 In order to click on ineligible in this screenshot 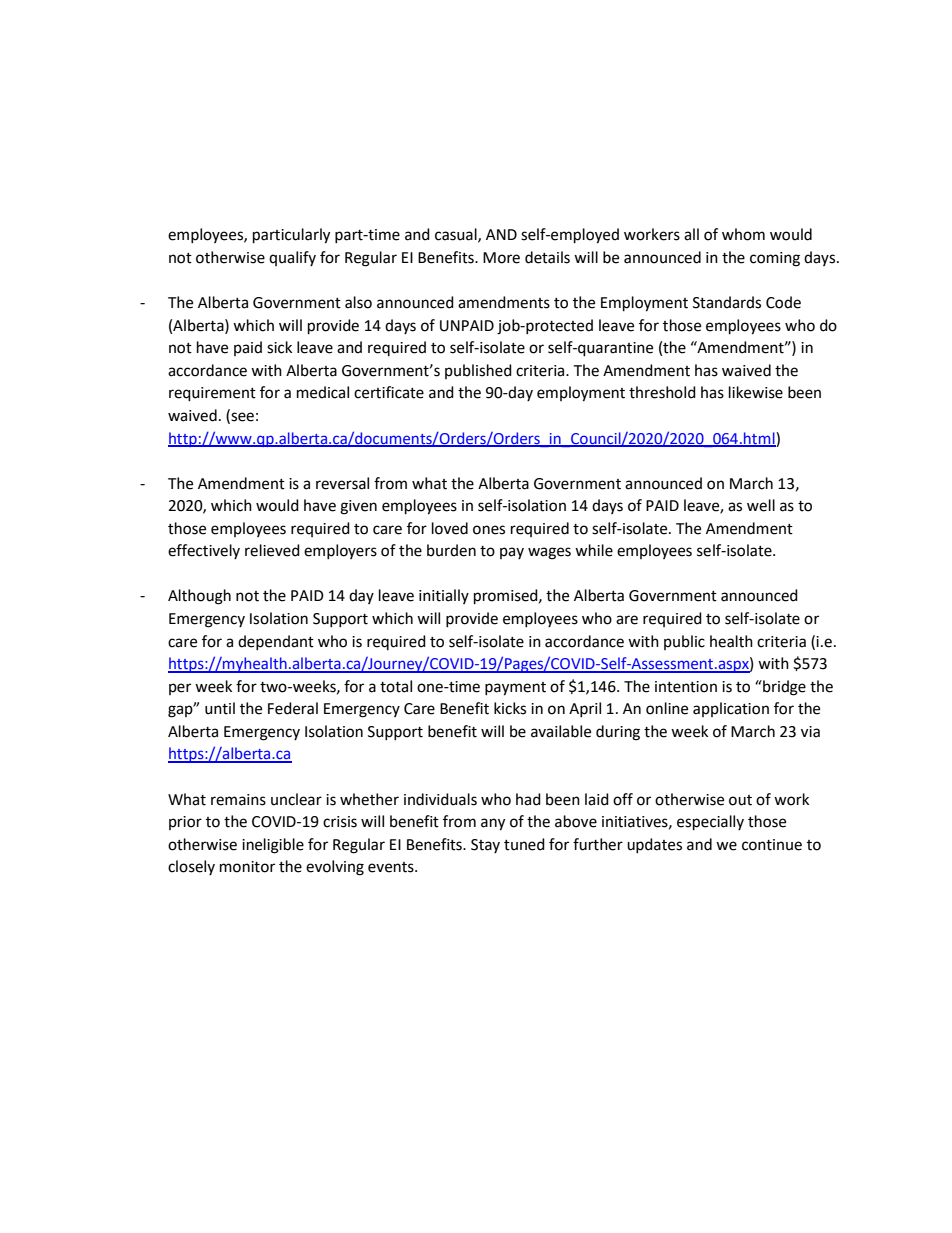, I will do `click(273, 846)`.
